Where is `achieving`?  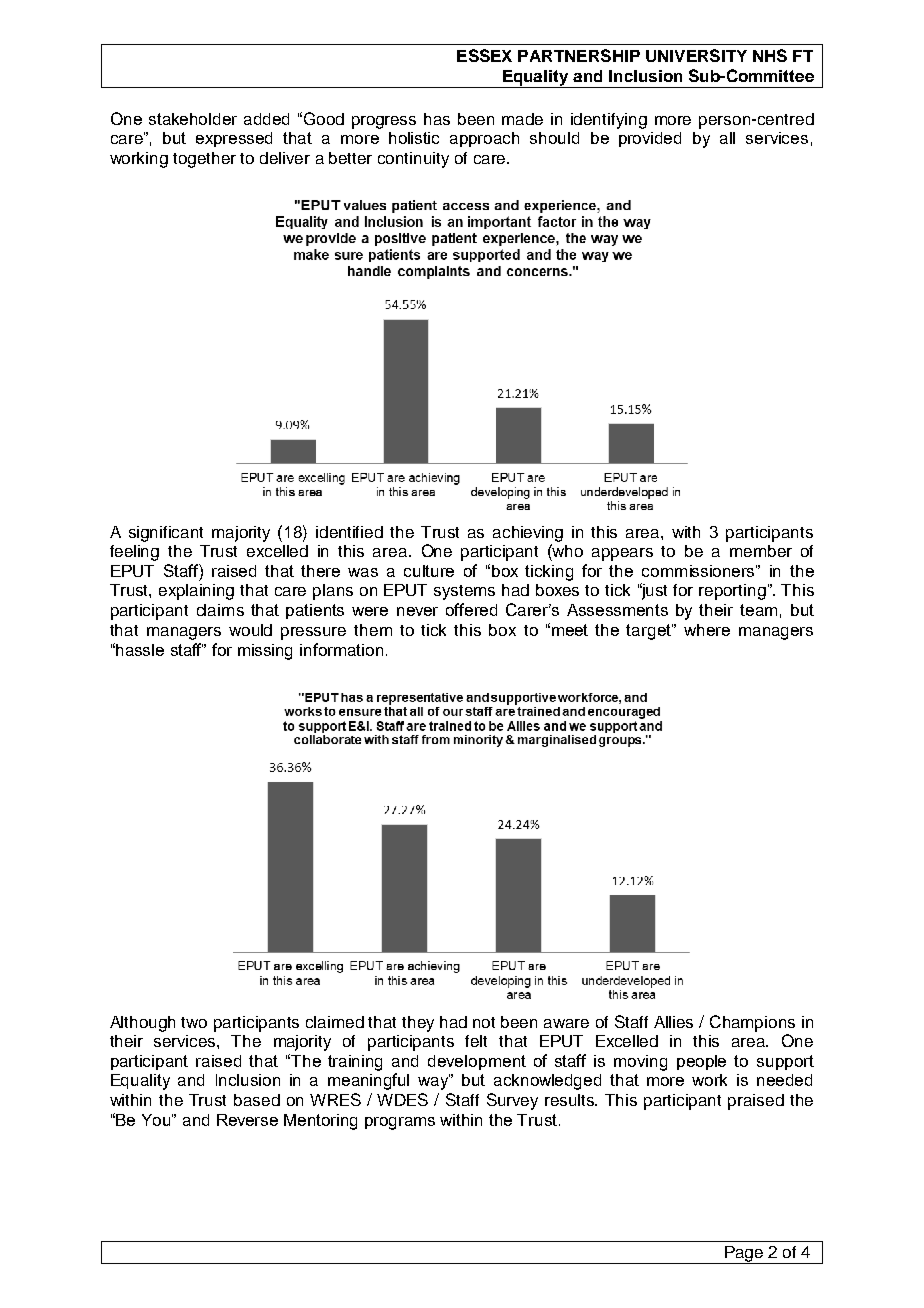
achieving is located at coordinates (528, 534).
